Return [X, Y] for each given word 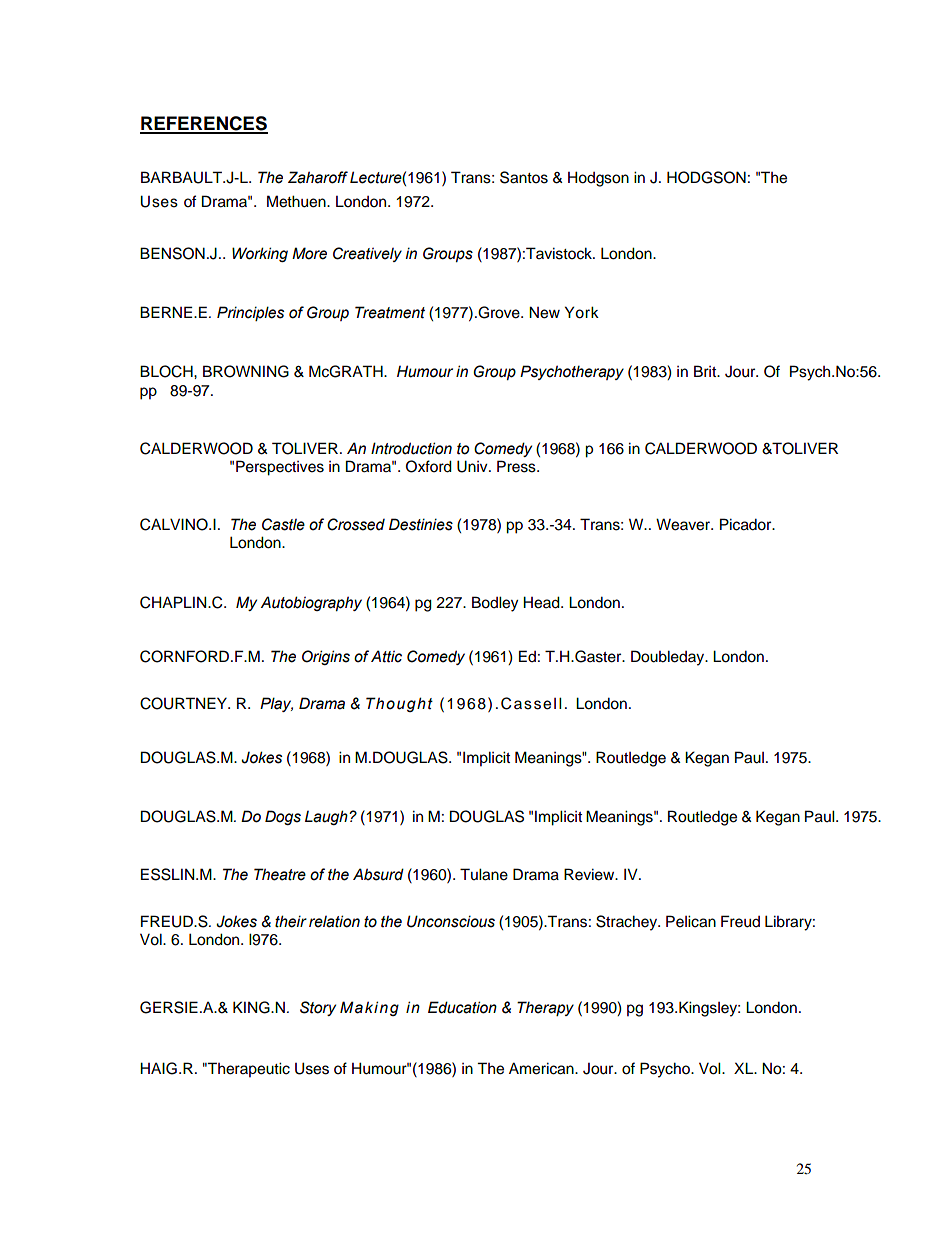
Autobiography [311, 603]
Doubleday [669, 658]
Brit [706, 371]
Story [318, 1008]
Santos [524, 177]
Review [590, 874]
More [309, 253]
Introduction [411, 448]
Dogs [283, 817]
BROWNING [246, 371]
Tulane [484, 874]
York [582, 312]
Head [542, 602]
